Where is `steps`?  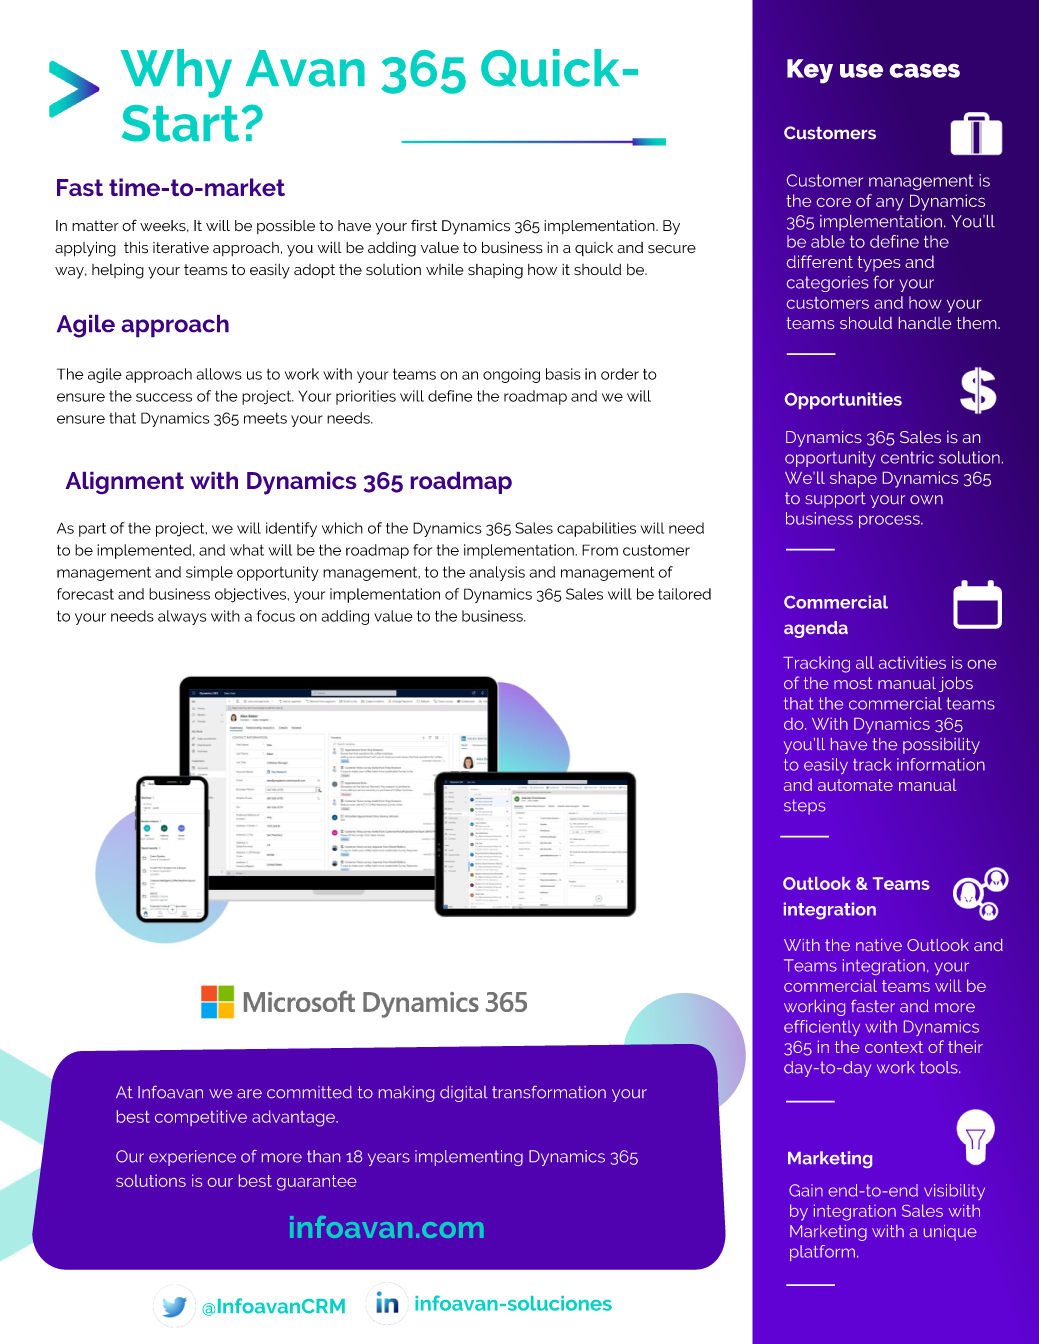 steps is located at coordinates (805, 807).
